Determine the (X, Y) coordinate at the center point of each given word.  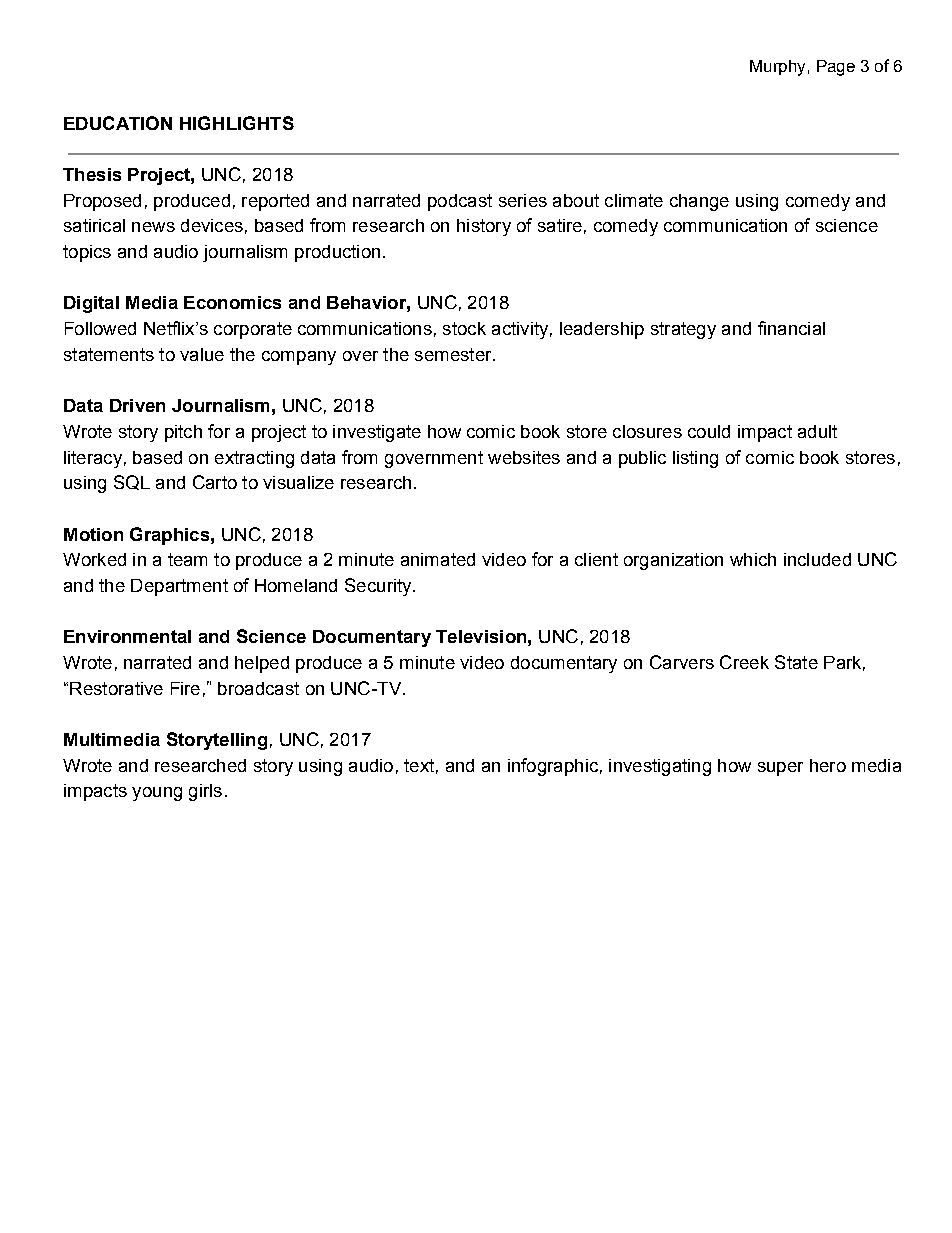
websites (524, 457)
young (157, 794)
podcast (460, 202)
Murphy (777, 68)
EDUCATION (118, 123)
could (709, 431)
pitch (183, 433)
